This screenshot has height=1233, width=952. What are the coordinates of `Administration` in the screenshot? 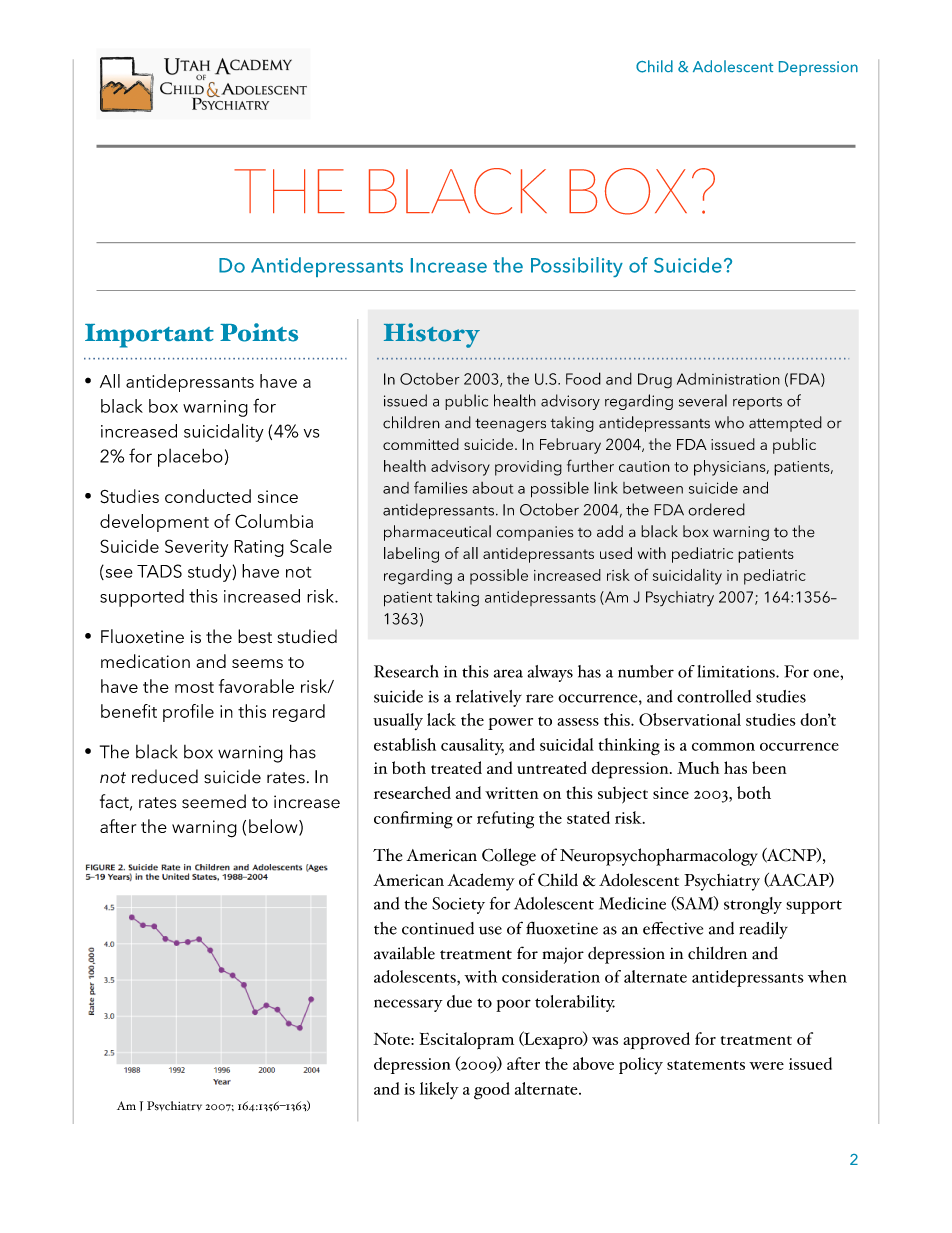 It's located at (728, 379).
